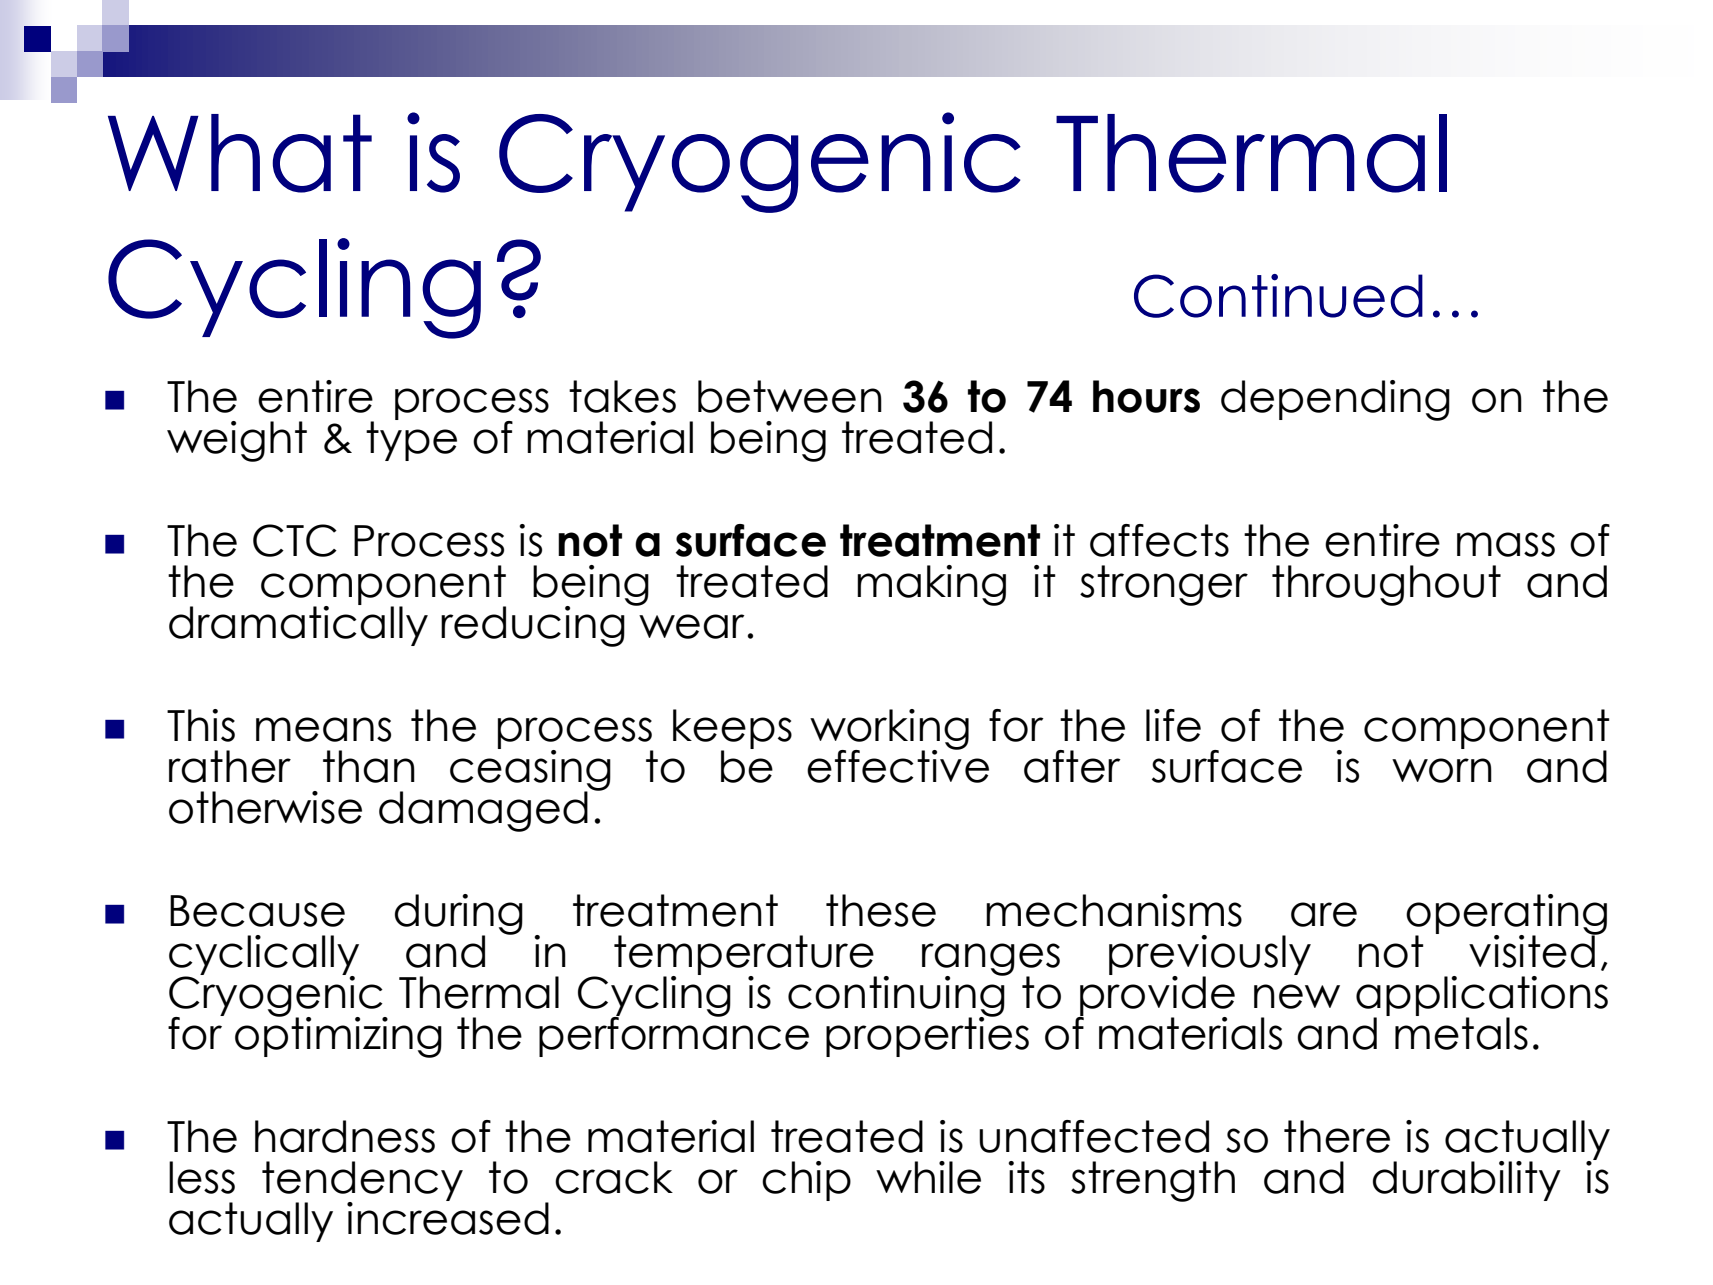  Describe the element at coordinates (323, 729) in the page. I see `means` at that location.
